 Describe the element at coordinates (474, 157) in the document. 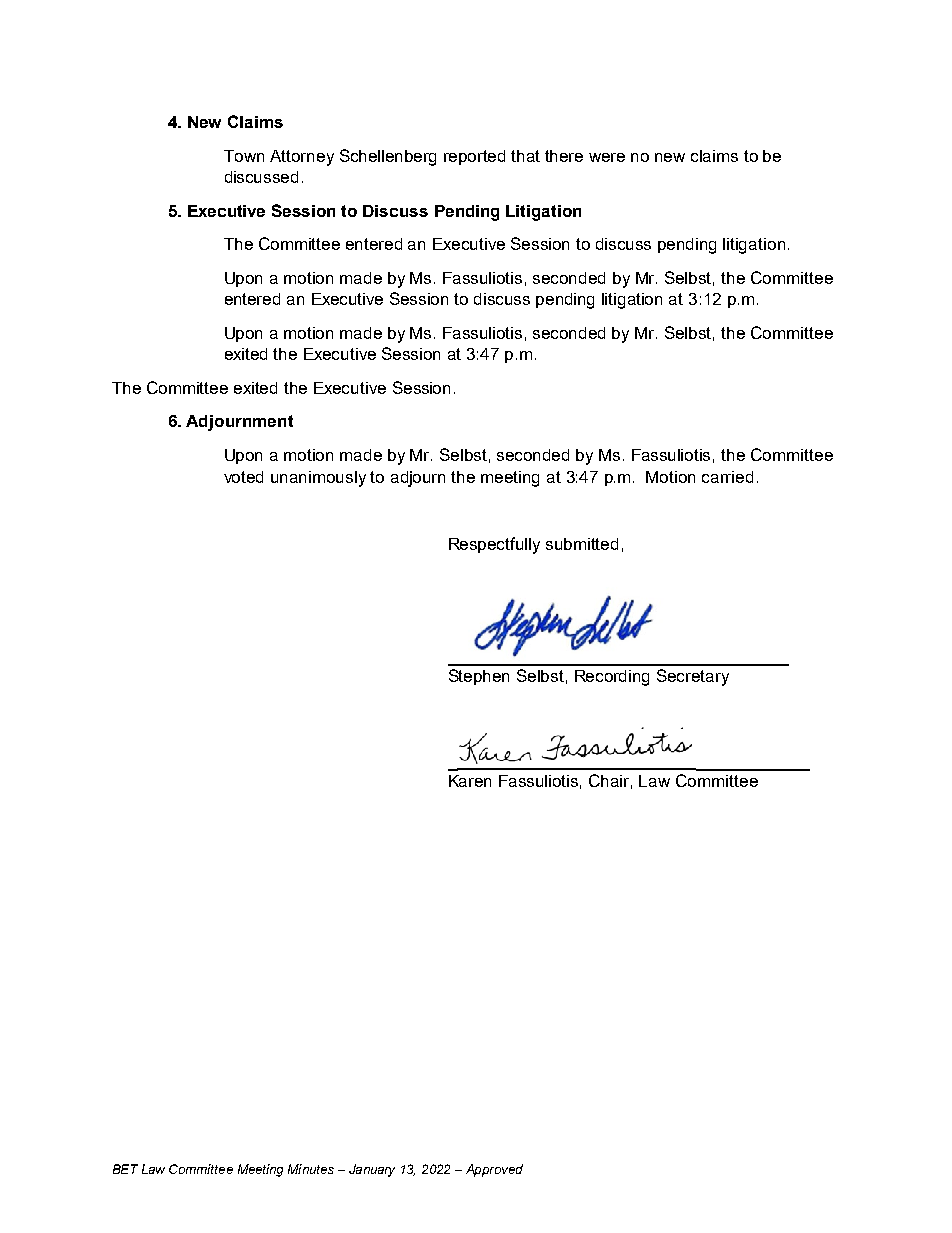

I see `reported` at that location.
